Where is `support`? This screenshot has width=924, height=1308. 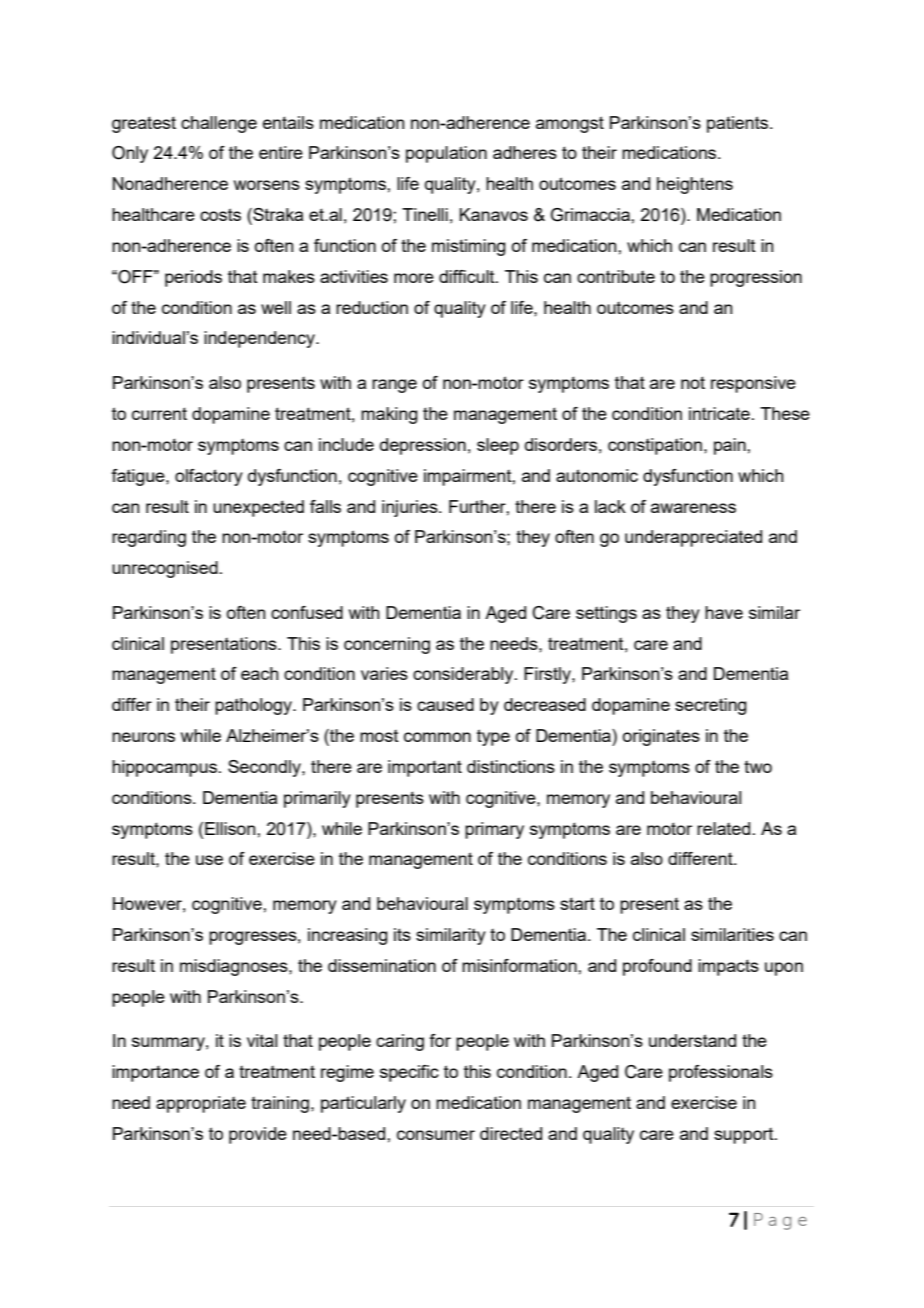 support is located at coordinates (745, 1136).
